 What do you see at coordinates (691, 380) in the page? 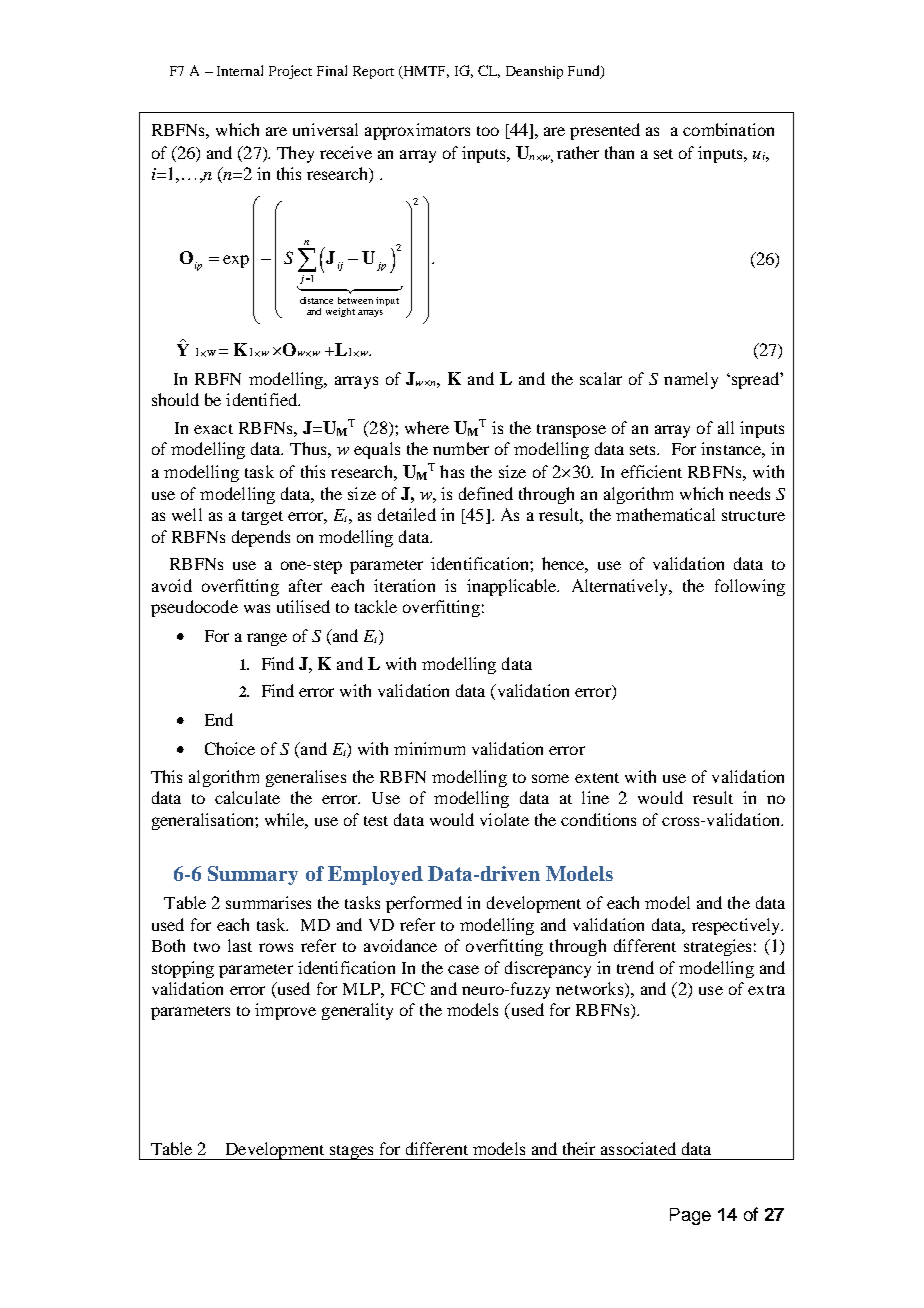
I see `namely` at bounding box center [691, 380].
